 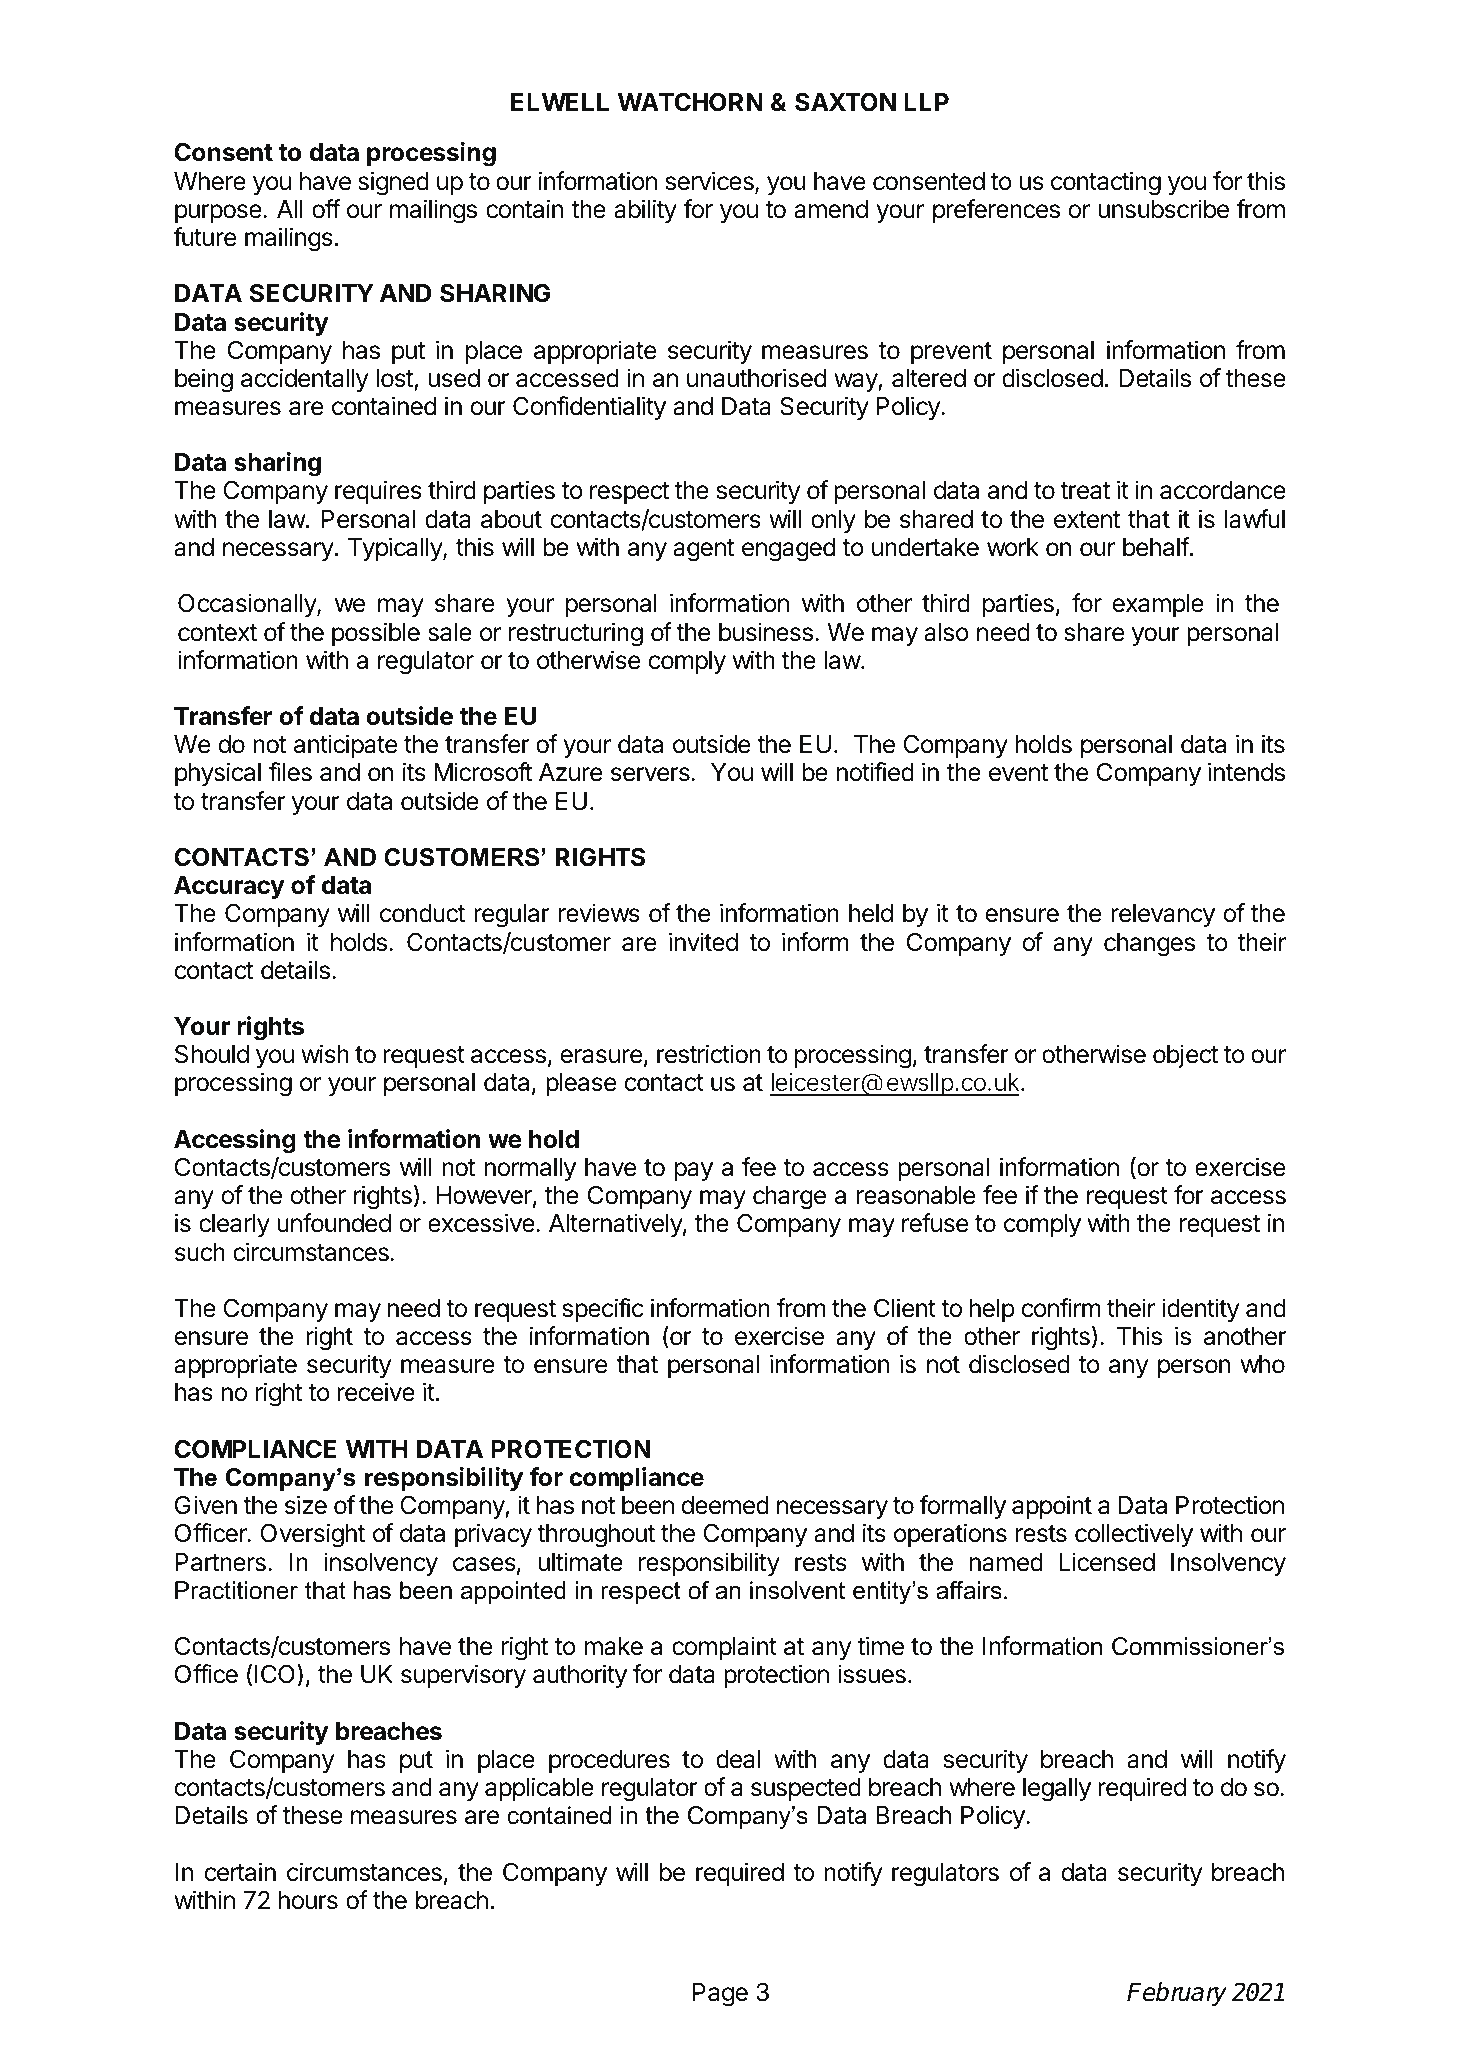 I want to click on unsubscribe, so click(x=1164, y=209).
